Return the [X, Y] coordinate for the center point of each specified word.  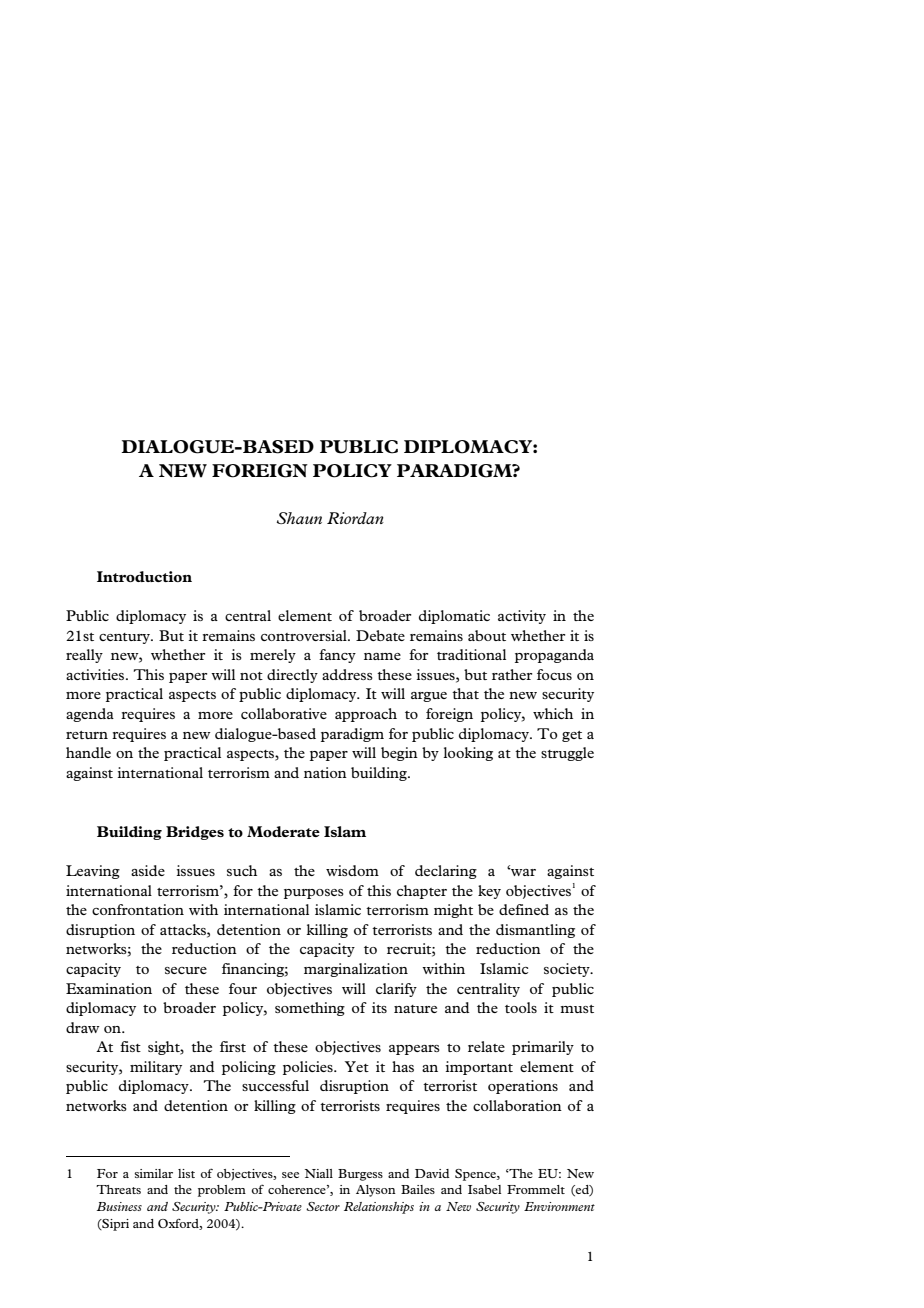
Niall [319, 1173]
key [489, 892]
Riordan [355, 518]
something [310, 1009]
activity [522, 617]
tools [521, 1007]
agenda [90, 715]
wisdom [352, 870]
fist [130, 1046]
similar [153, 1173]
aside [148, 870]
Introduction [144, 576]
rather [512, 674]
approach [366, 715]
